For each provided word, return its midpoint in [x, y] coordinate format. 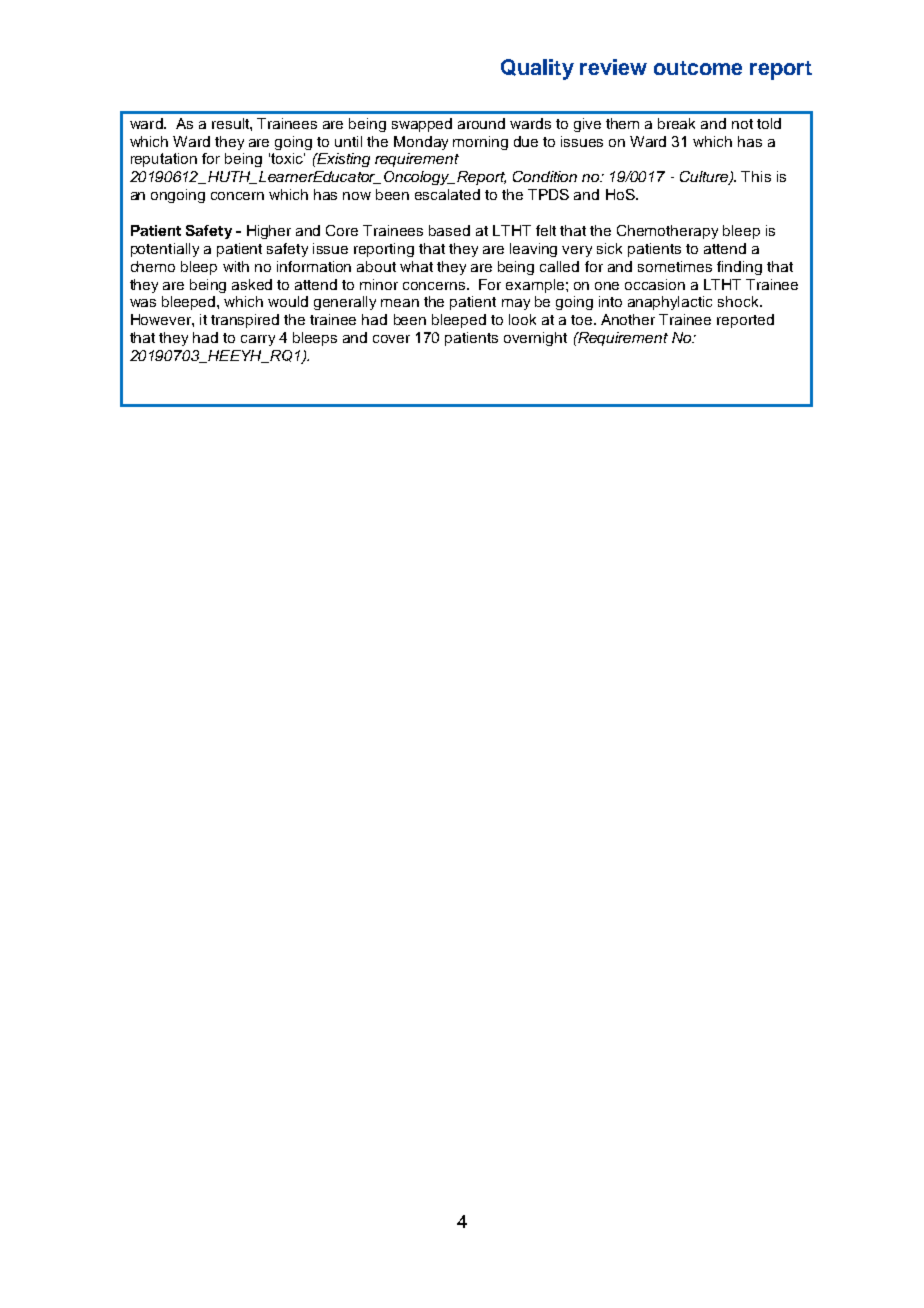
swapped [422, 125]
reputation [164, 160]
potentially [165, 250]
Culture [705, 178]
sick [609, 248]
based [449, 230]
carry [258, 340]
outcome [698, 68]
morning [480, 143]
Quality [537, 69]
